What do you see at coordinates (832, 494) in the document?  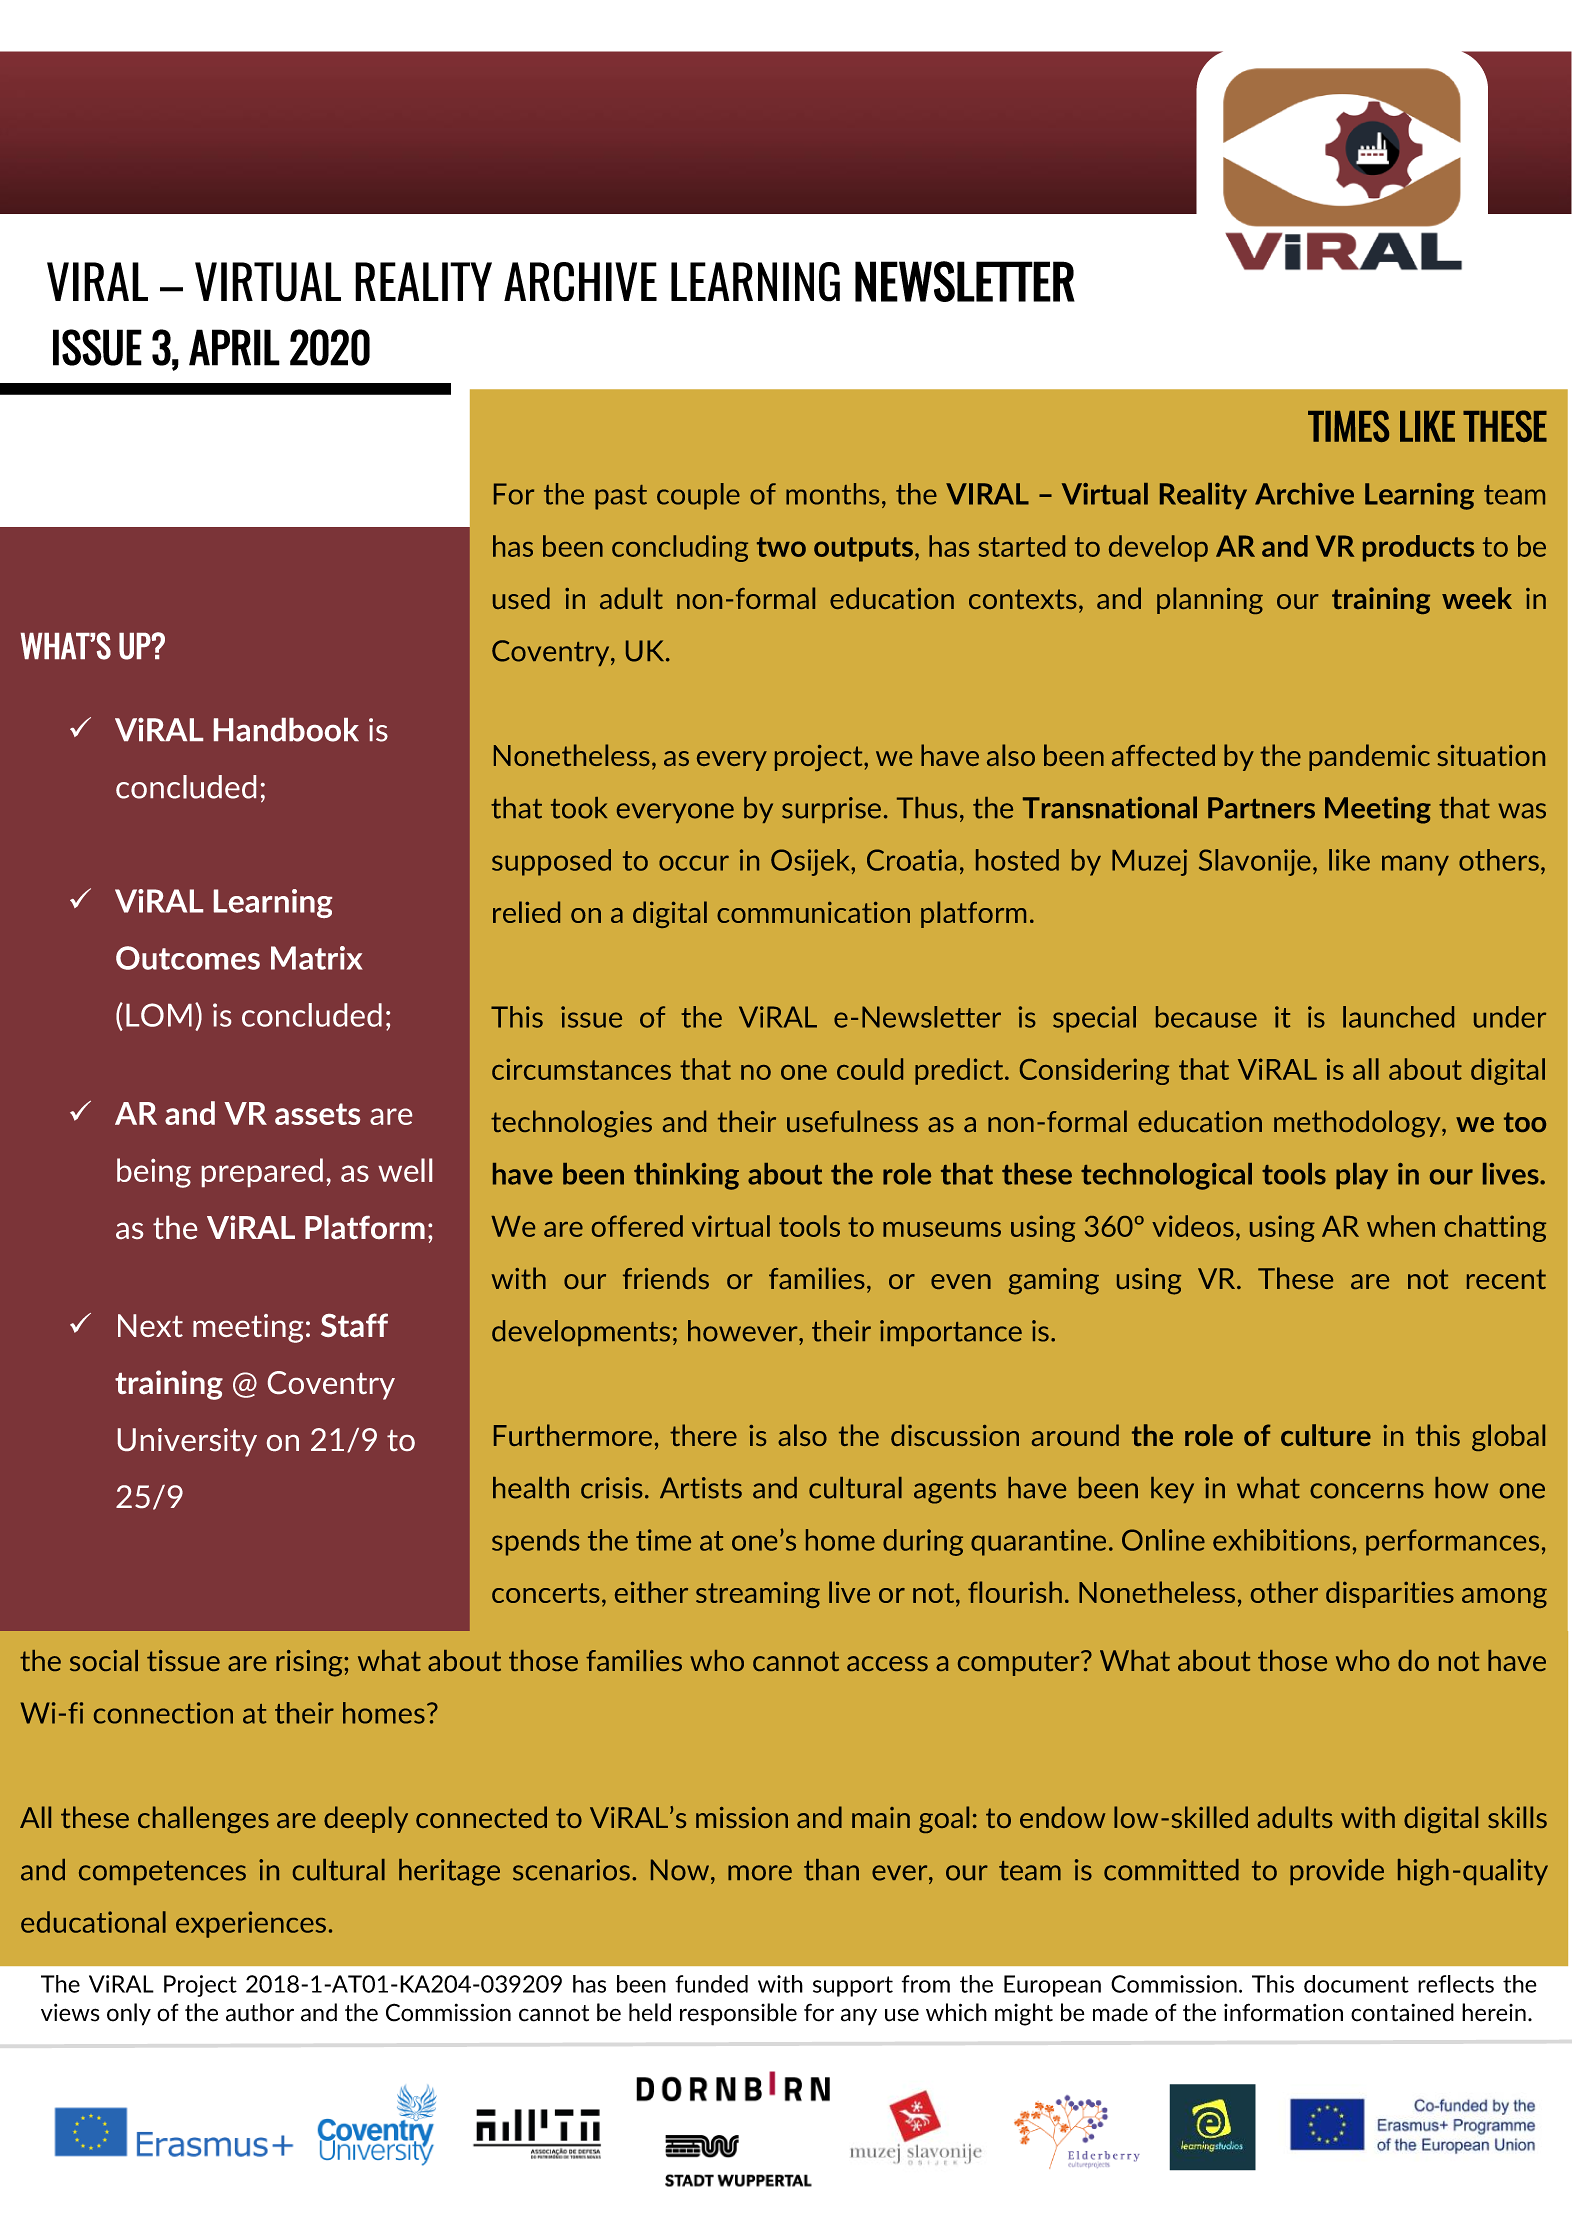 I see `months` at bounding box center [832, 494].
